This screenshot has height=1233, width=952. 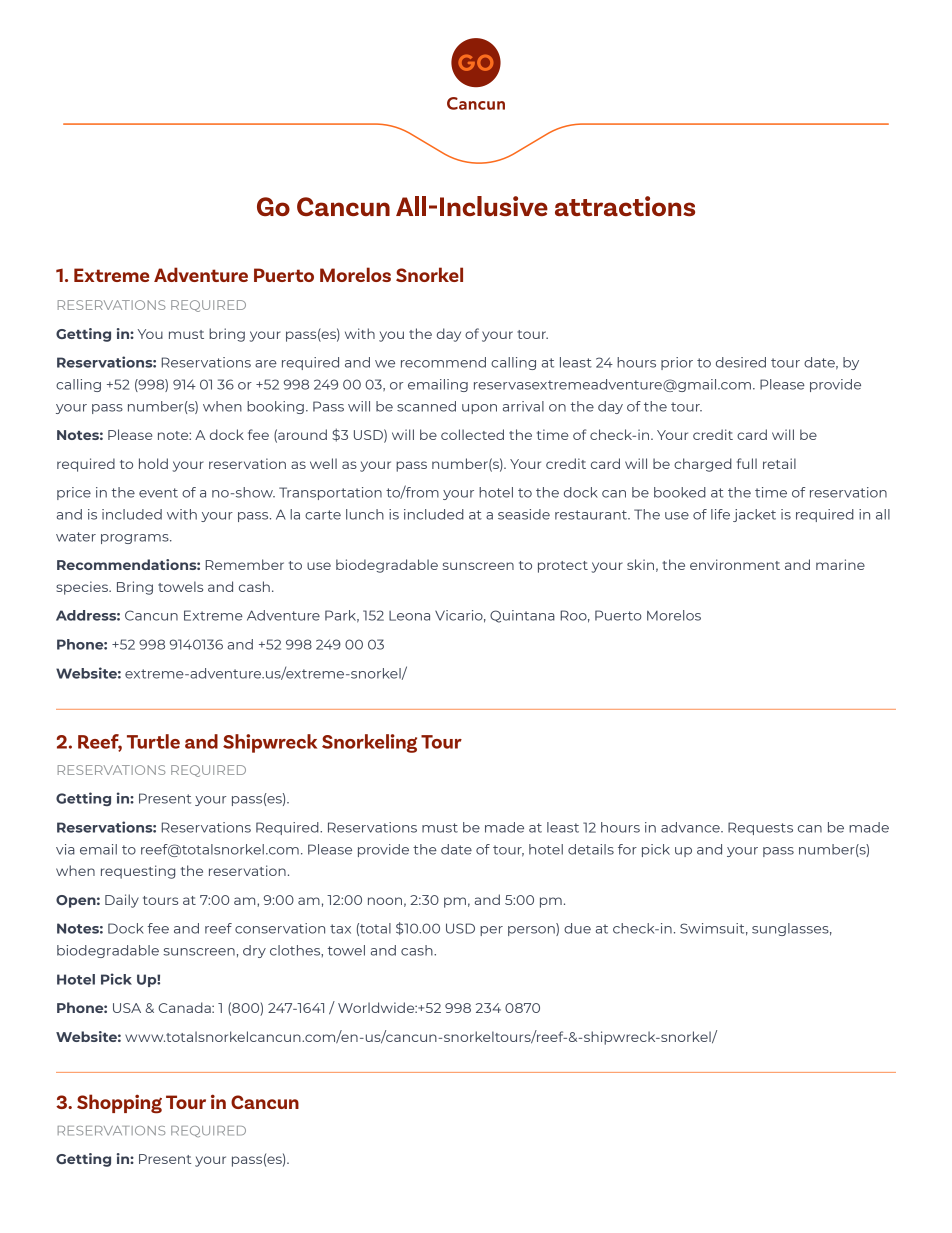 What do you see at coordinates (532, 931) in the screenshot?
I see `person` at bounding box center [532, 931].
